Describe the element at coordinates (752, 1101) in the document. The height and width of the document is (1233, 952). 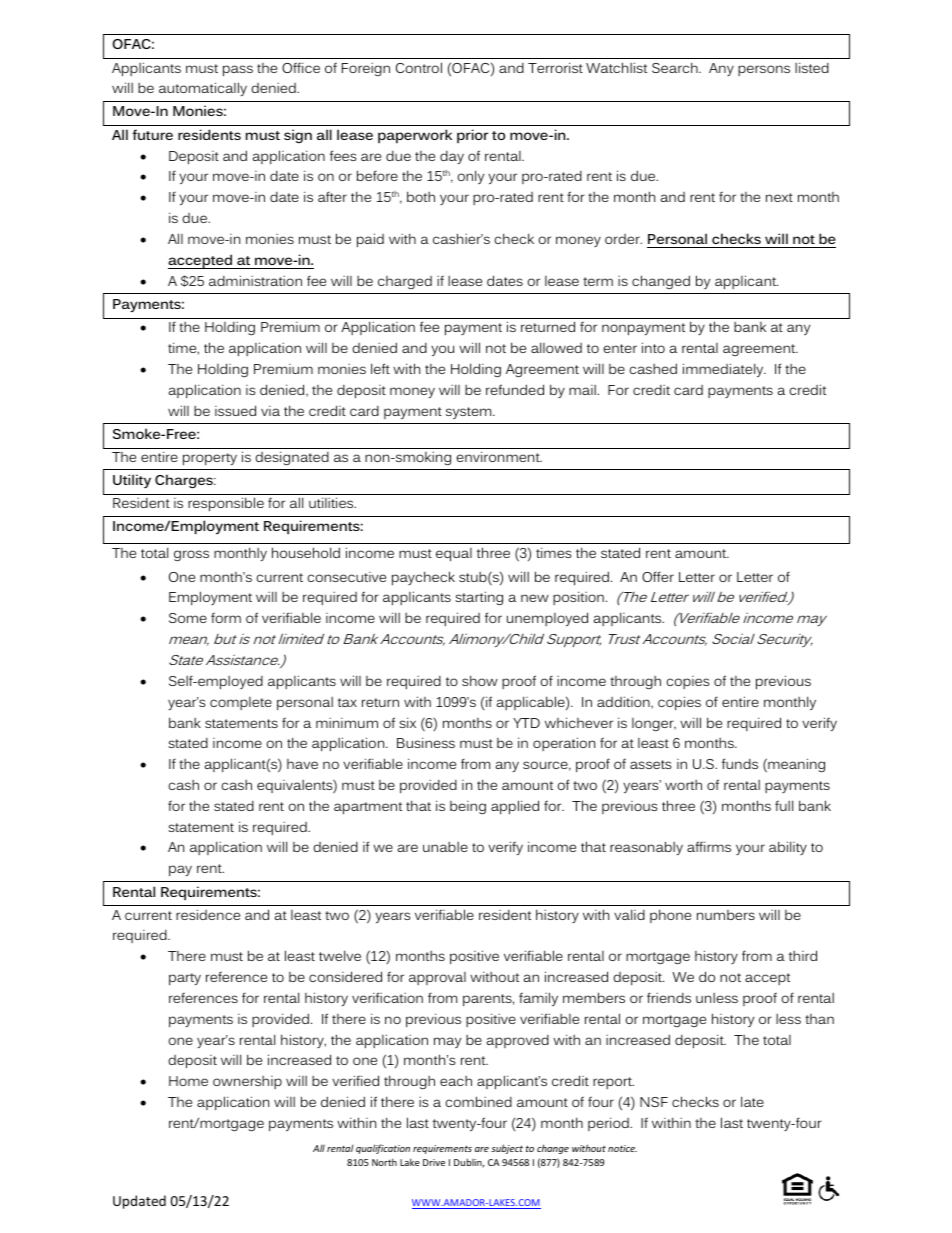
I see `late` at that location.
